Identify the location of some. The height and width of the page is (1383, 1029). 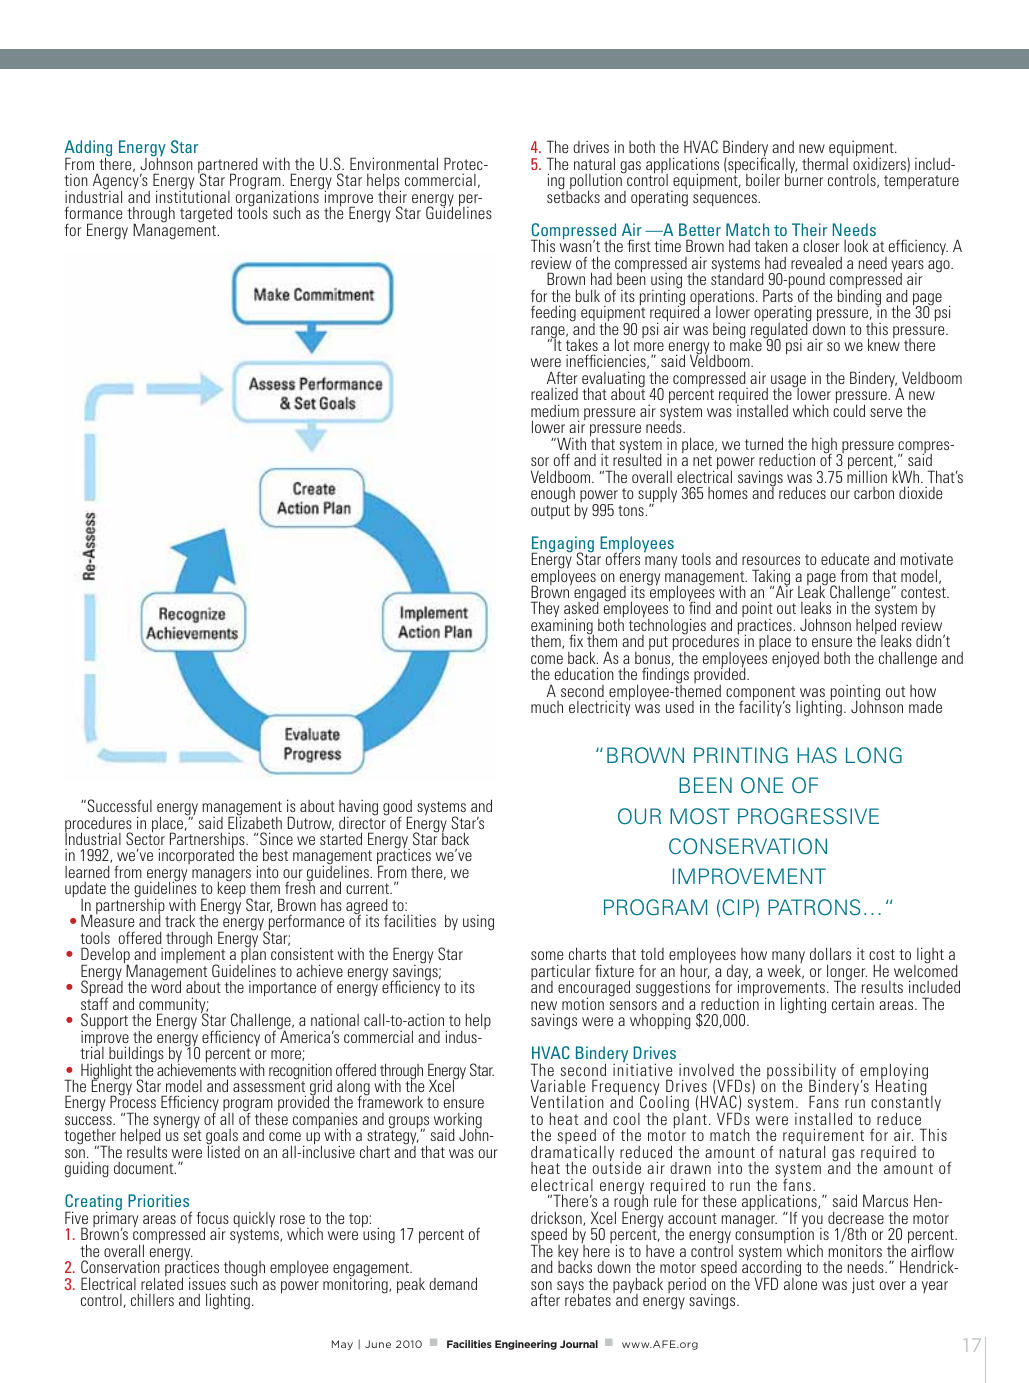
(547, 955).
